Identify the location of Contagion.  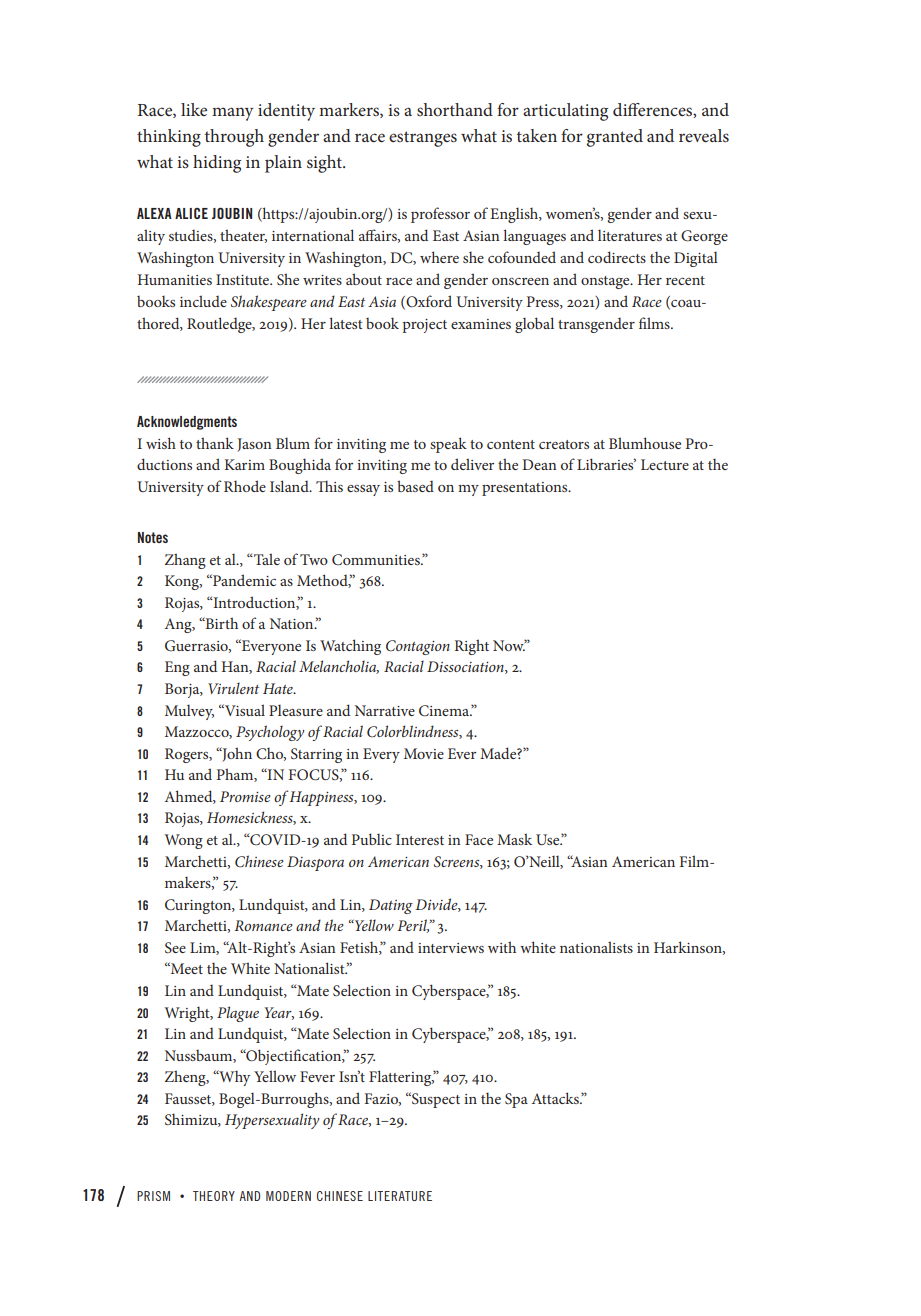
(418, 647).
